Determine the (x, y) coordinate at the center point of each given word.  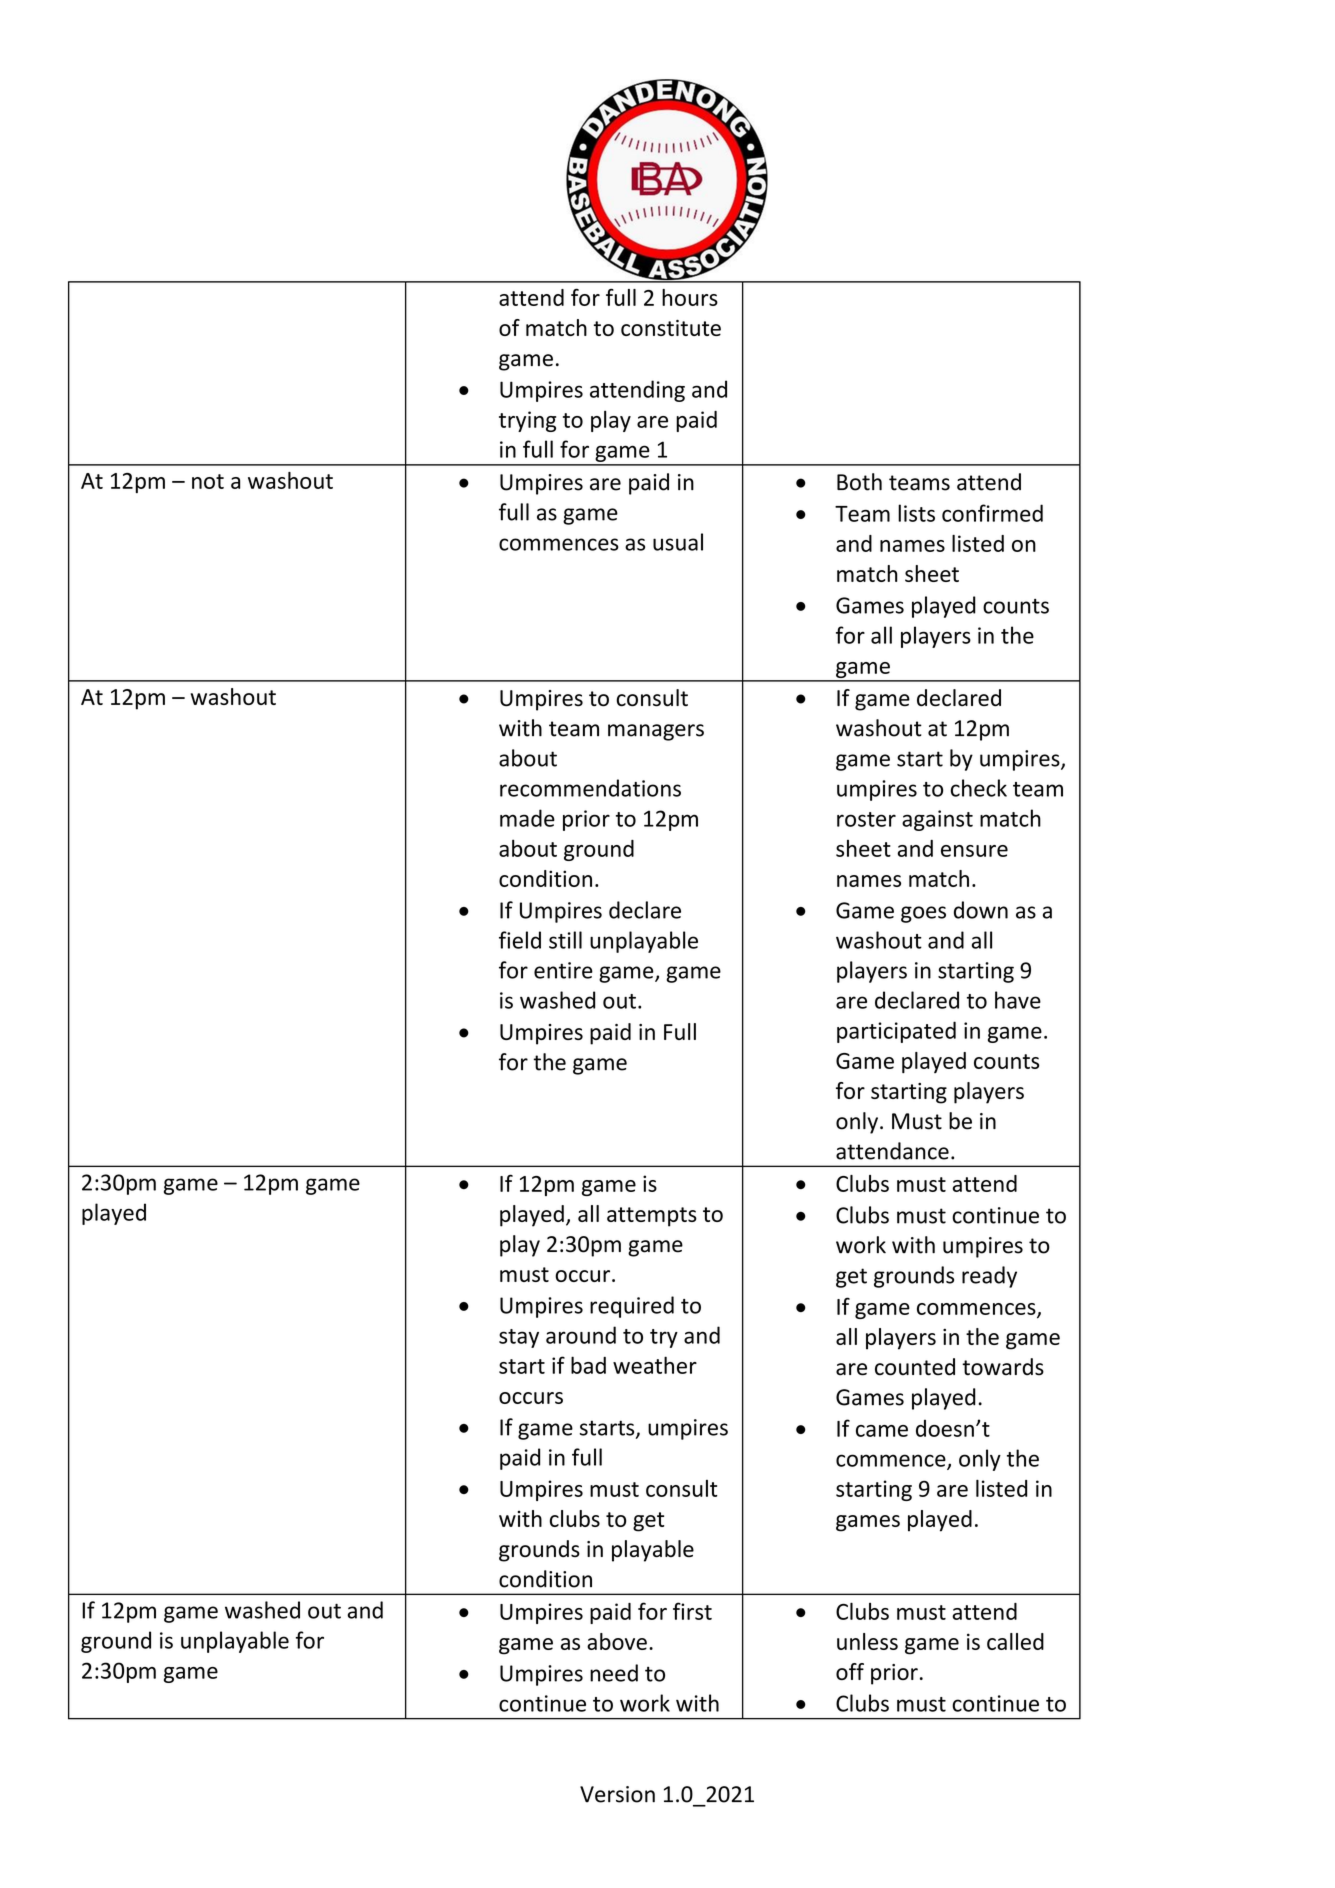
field (520, 940)
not (208, 481)
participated (896, 1032)
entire (563, 970)
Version (617, 1794)
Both (859, 482)
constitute (671, 328)
